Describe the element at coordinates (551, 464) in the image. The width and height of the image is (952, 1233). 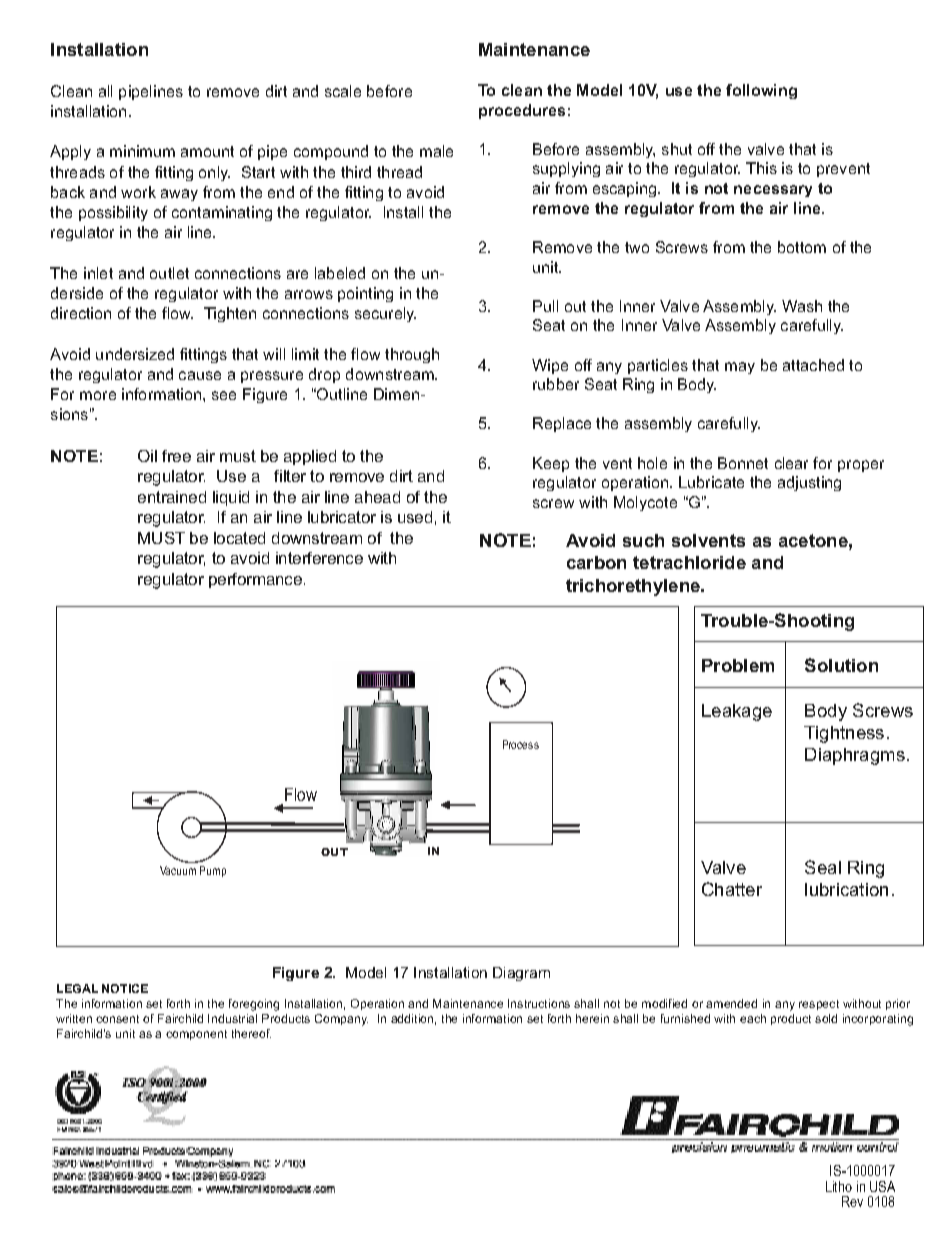
I see `Keep` at that location.
